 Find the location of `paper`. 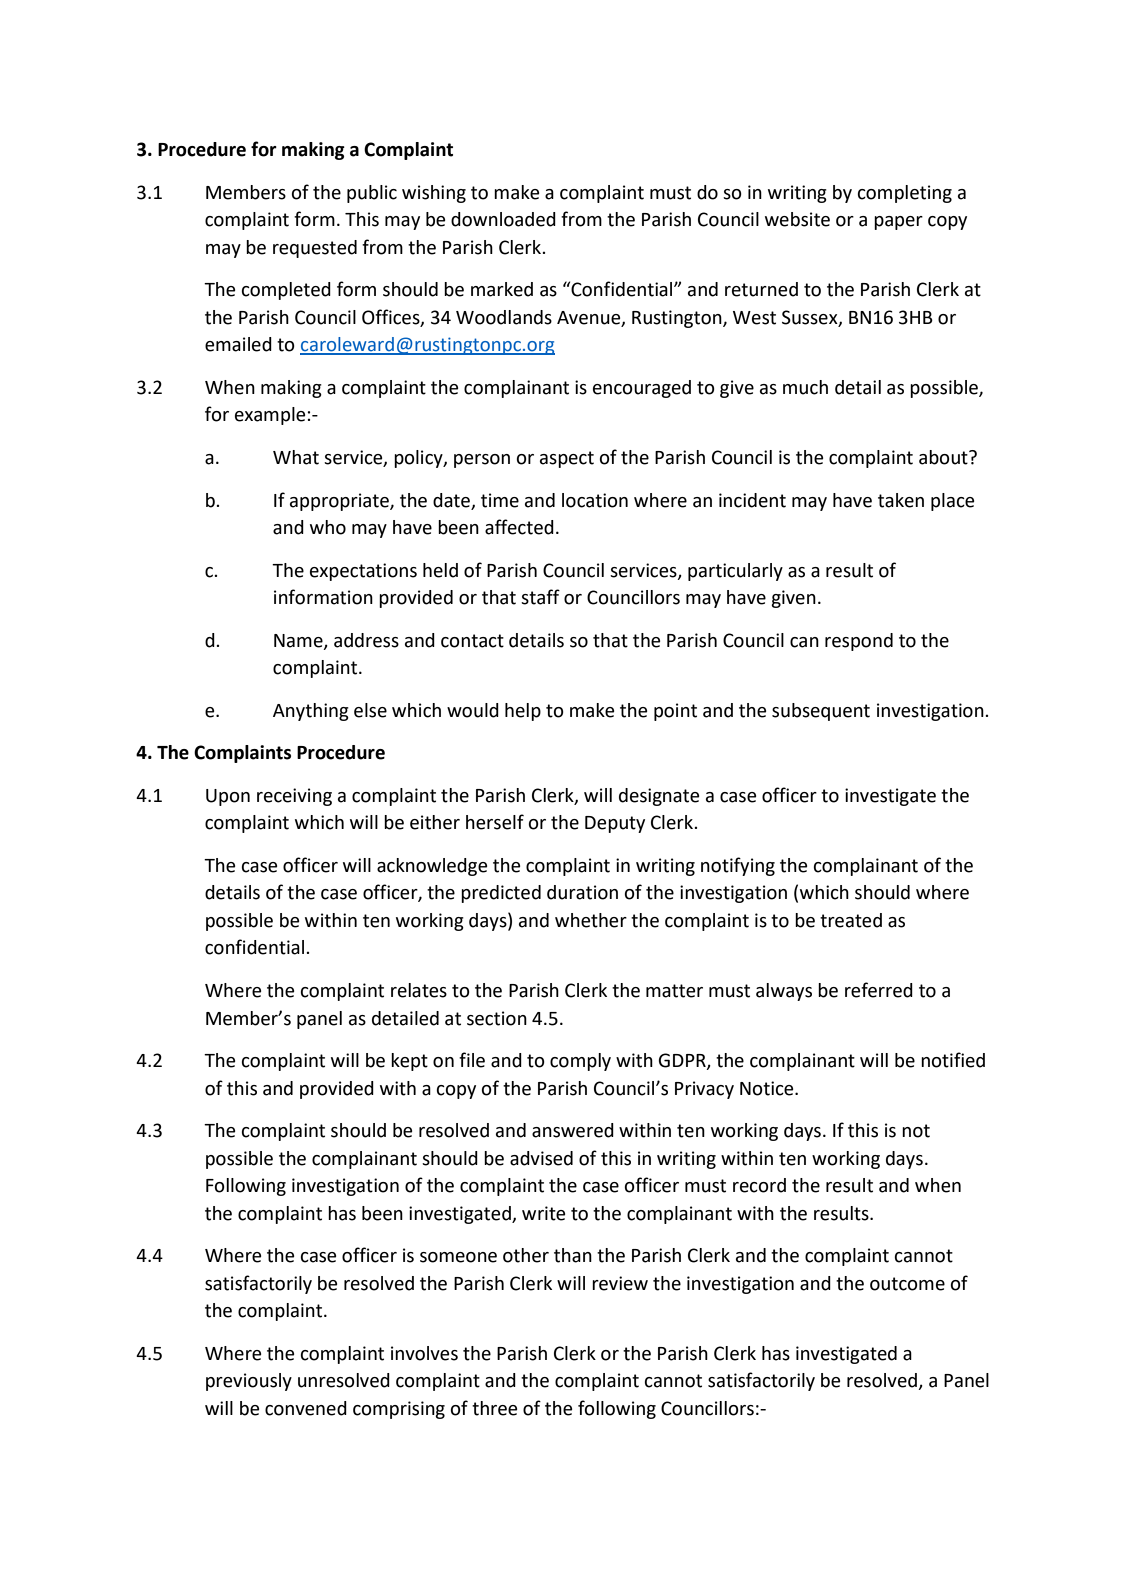

paper is located at coordinates (898, 223).
